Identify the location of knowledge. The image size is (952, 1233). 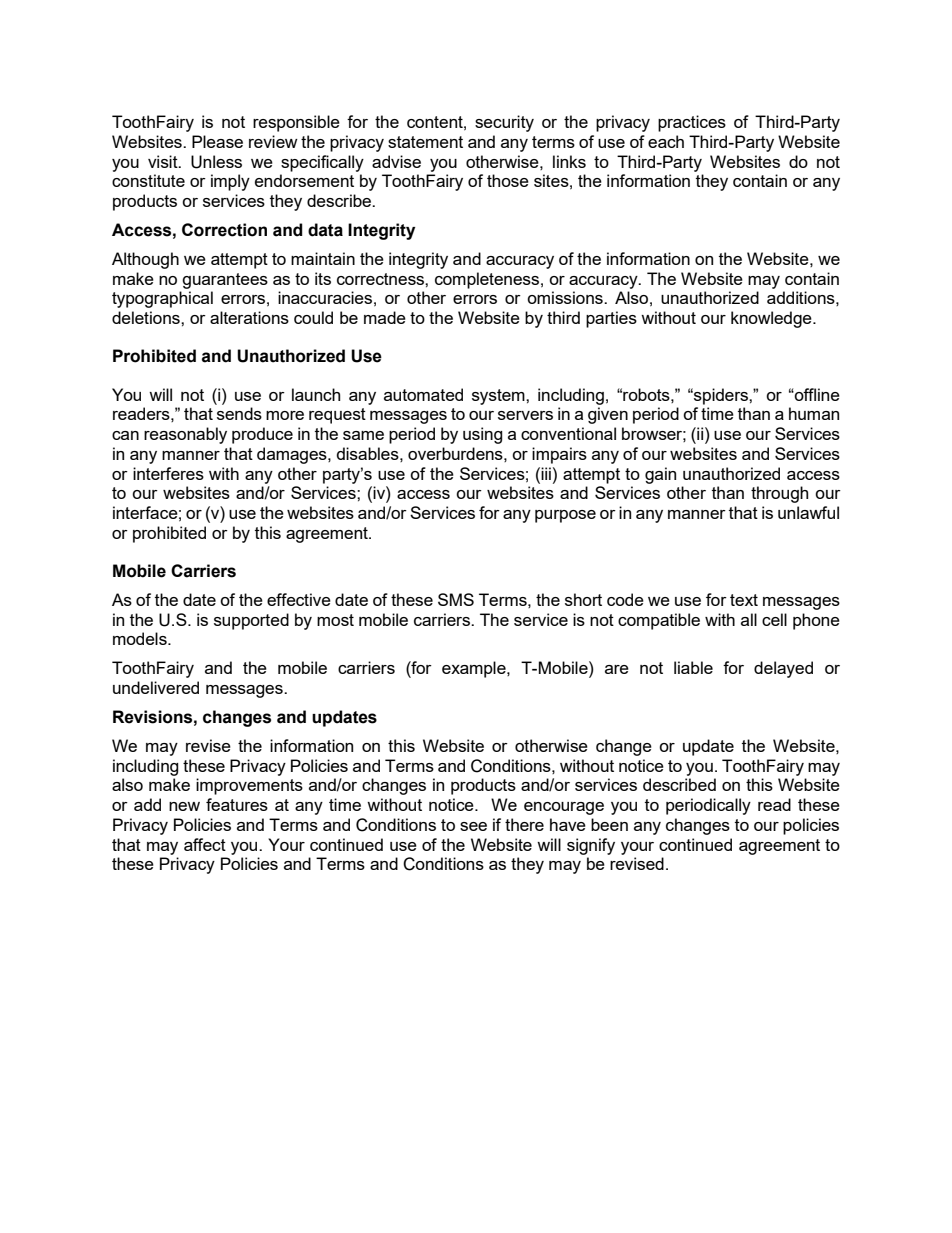
(772, 319).
